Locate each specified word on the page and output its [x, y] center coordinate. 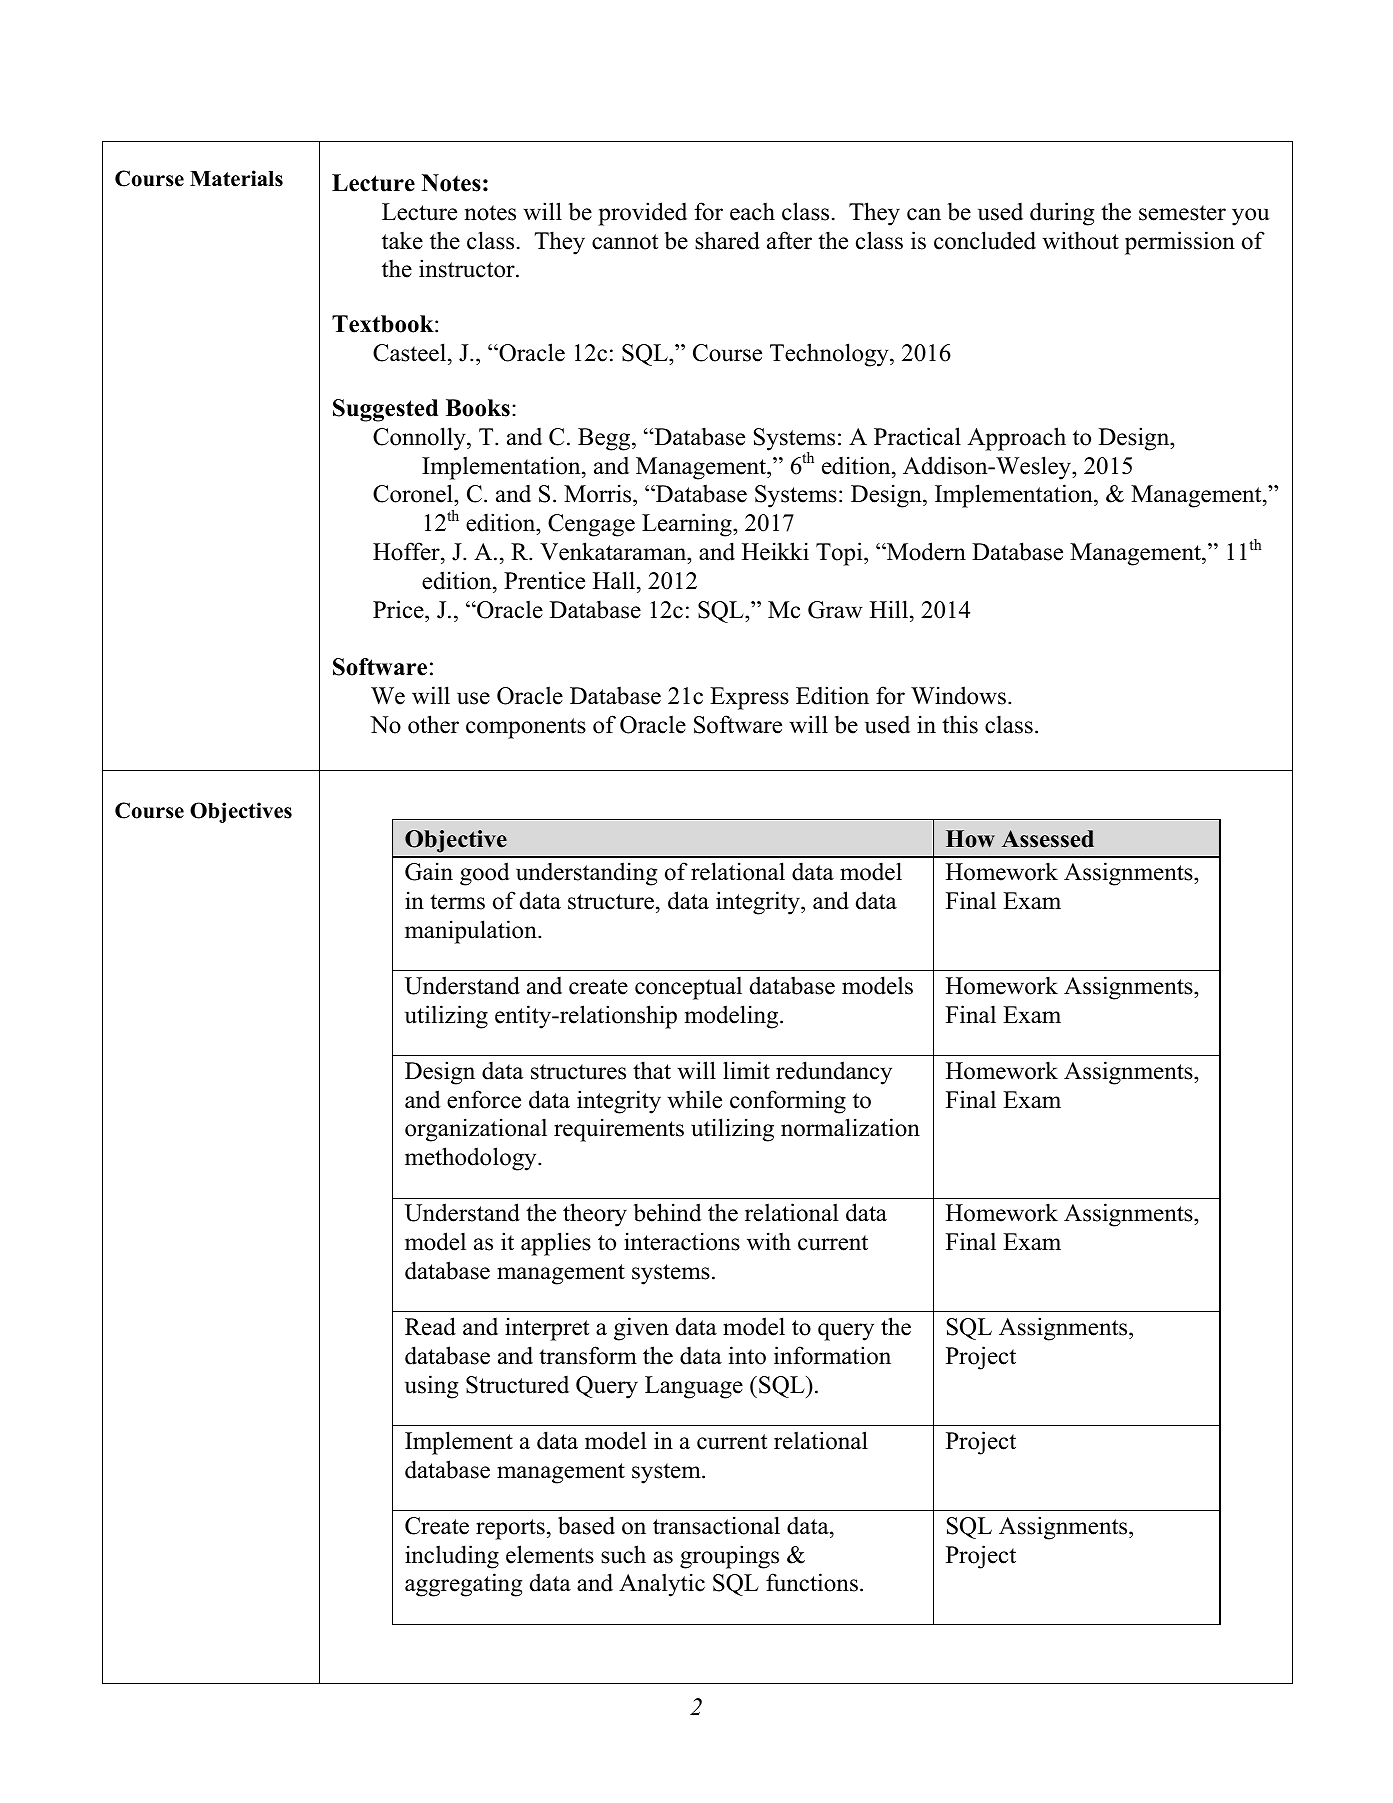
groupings [729, 1557]
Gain [429, 871]
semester [1182, 213]
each [752, 211]
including [452, 1557]
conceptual [688, 988]
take [402, 240]
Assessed [1048, 839]
